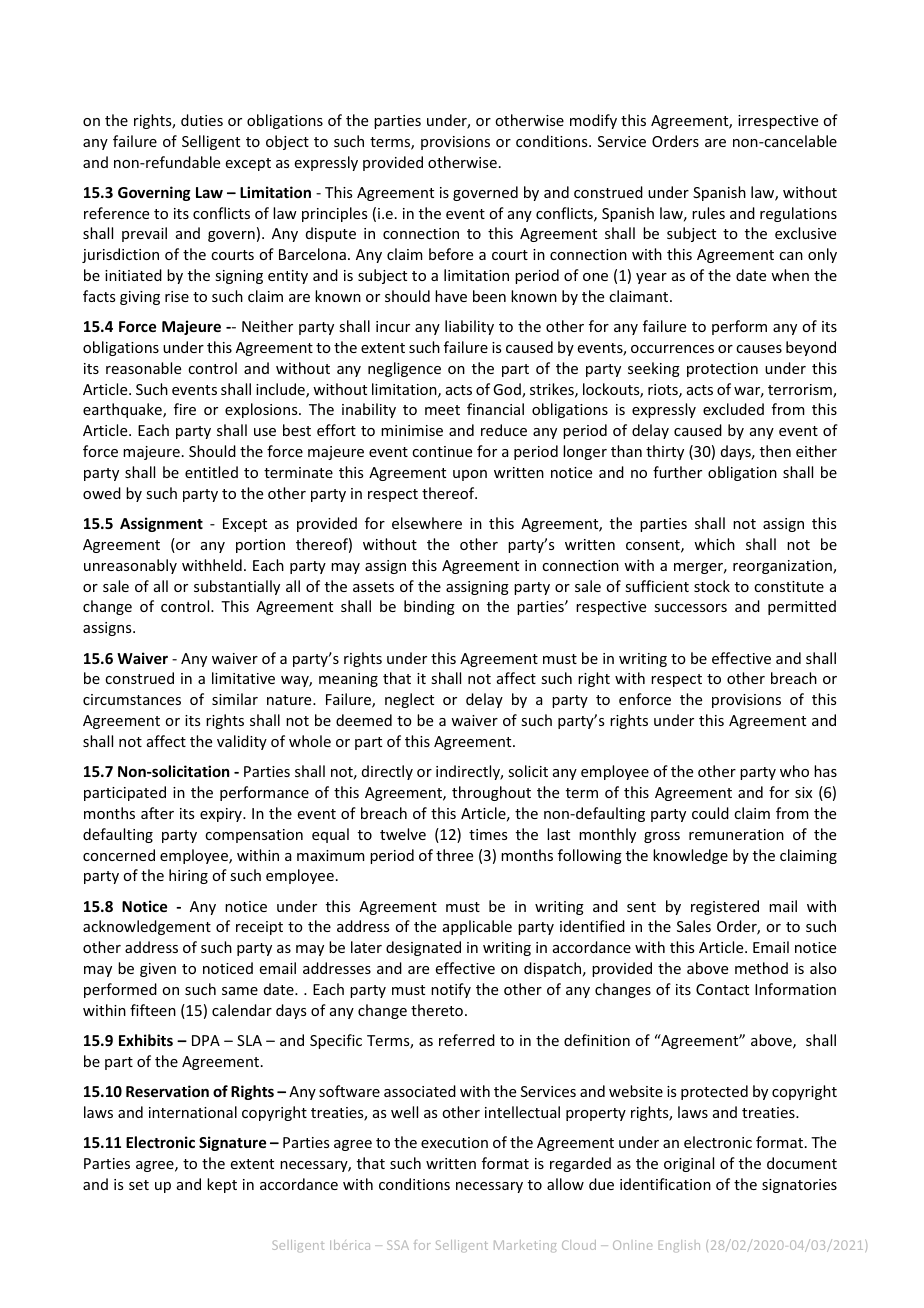 Image resolution: width=924 pixels, height=1308 pixels. What do you see at coordinates (235, 699) in the screenshot?
I see `similar` at bounding box center [235, 699].
